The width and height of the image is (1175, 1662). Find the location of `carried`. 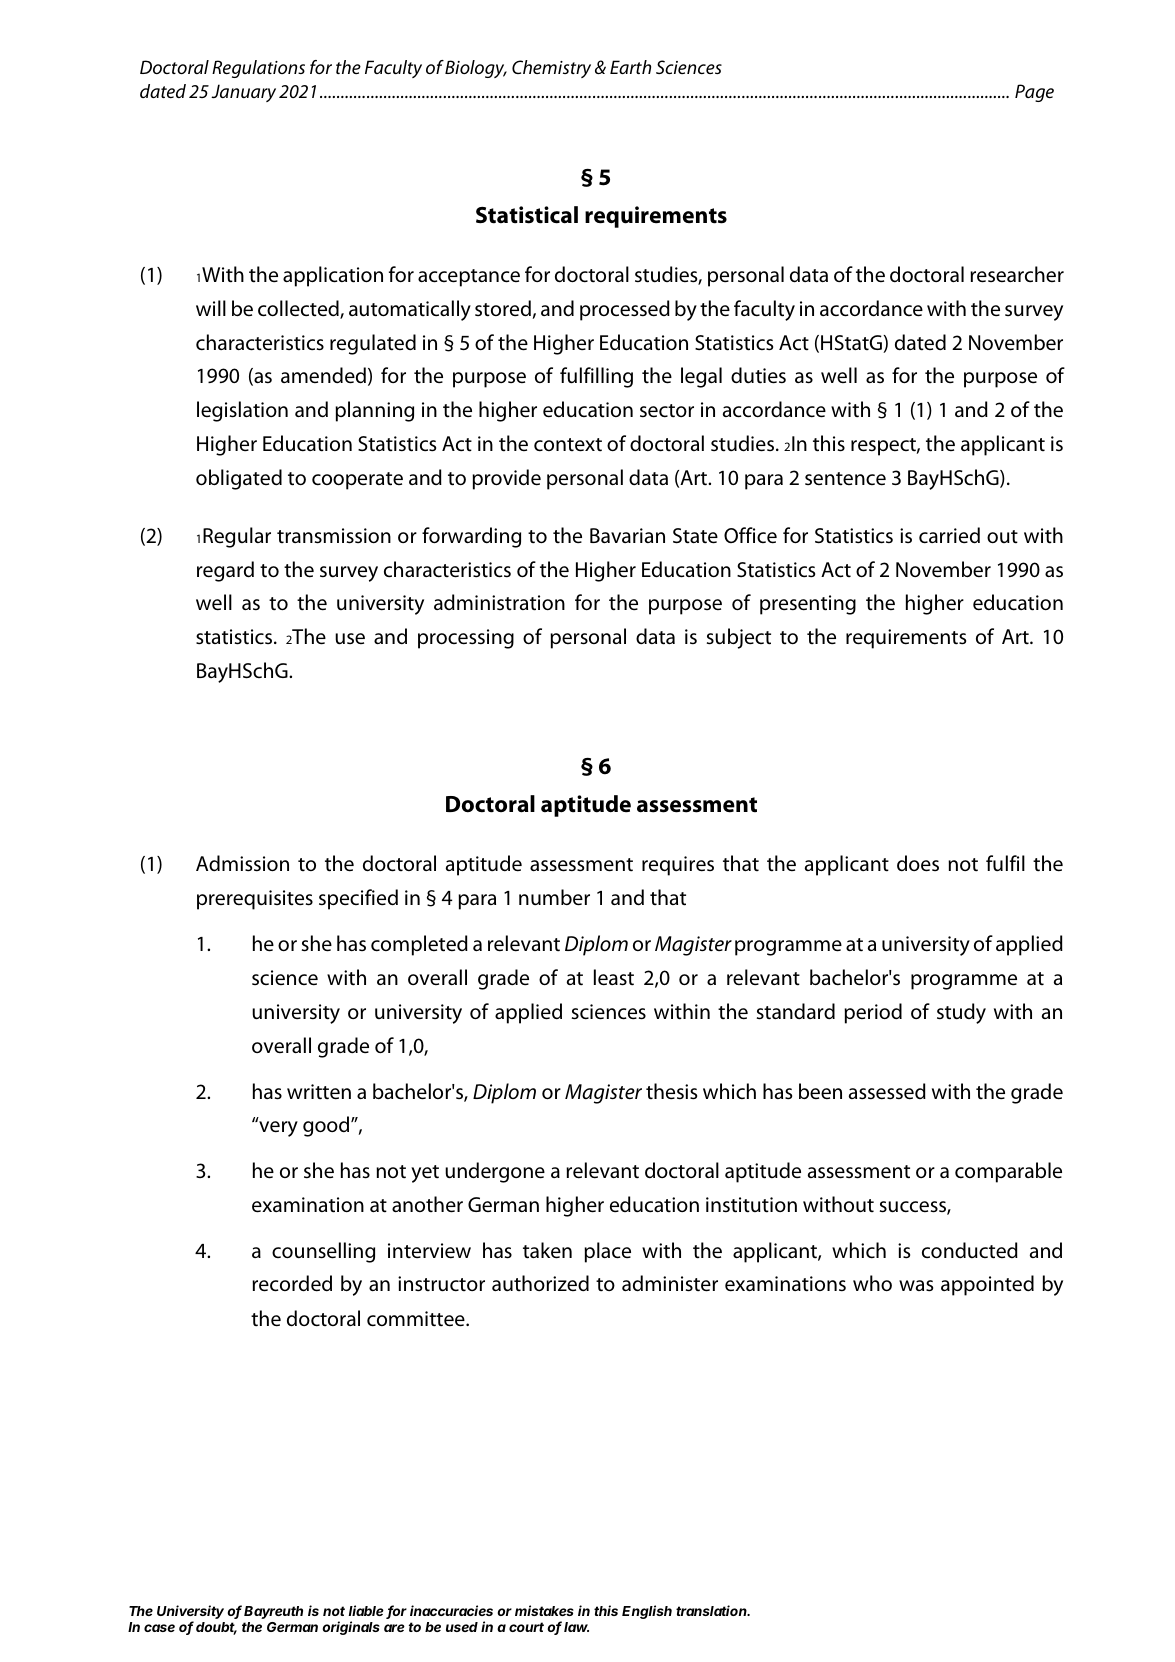

carried is located at coordinates (949, 535).
